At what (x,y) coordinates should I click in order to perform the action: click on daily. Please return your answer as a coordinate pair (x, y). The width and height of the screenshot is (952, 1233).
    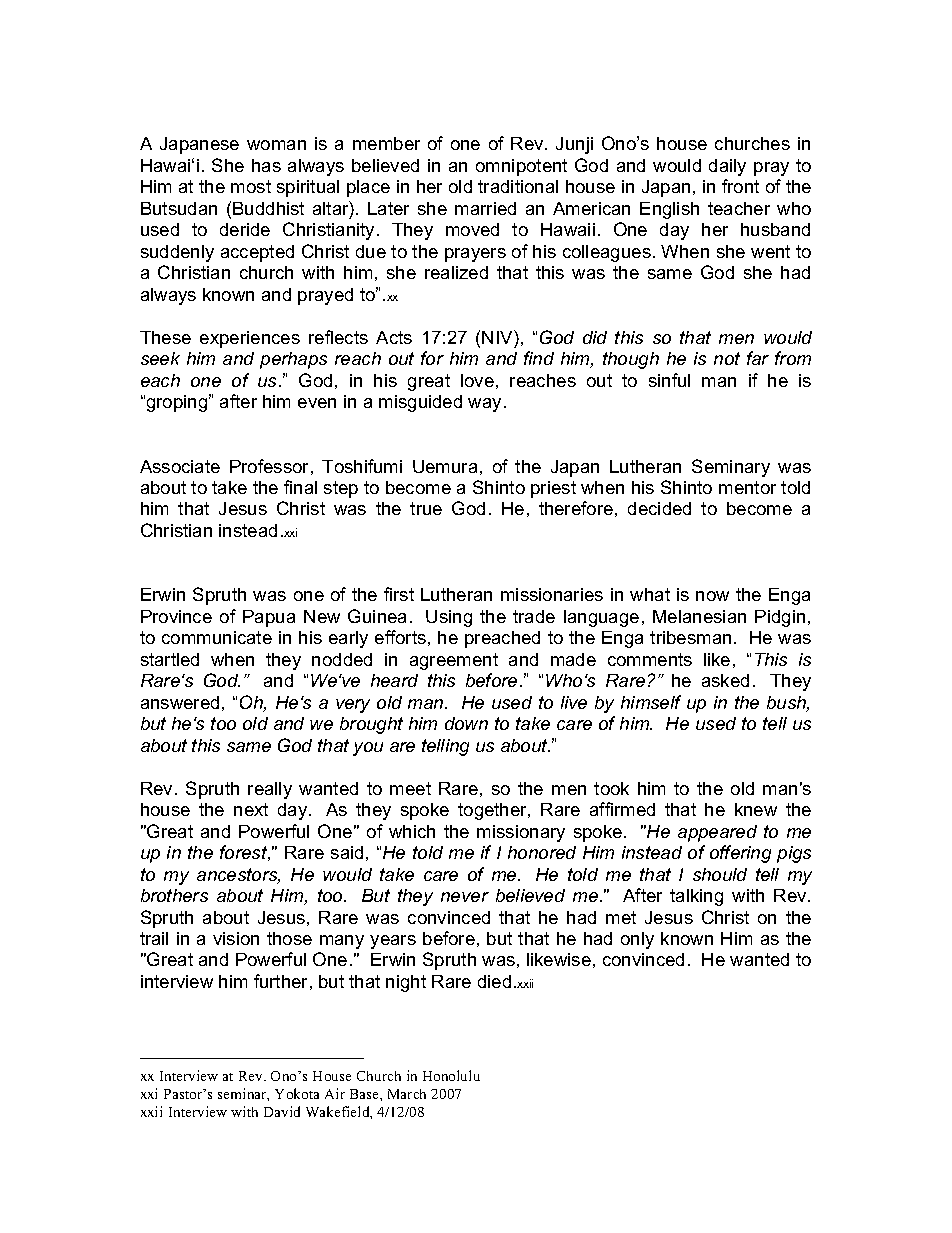
    Looking at the image, I should click on (727, 167).
